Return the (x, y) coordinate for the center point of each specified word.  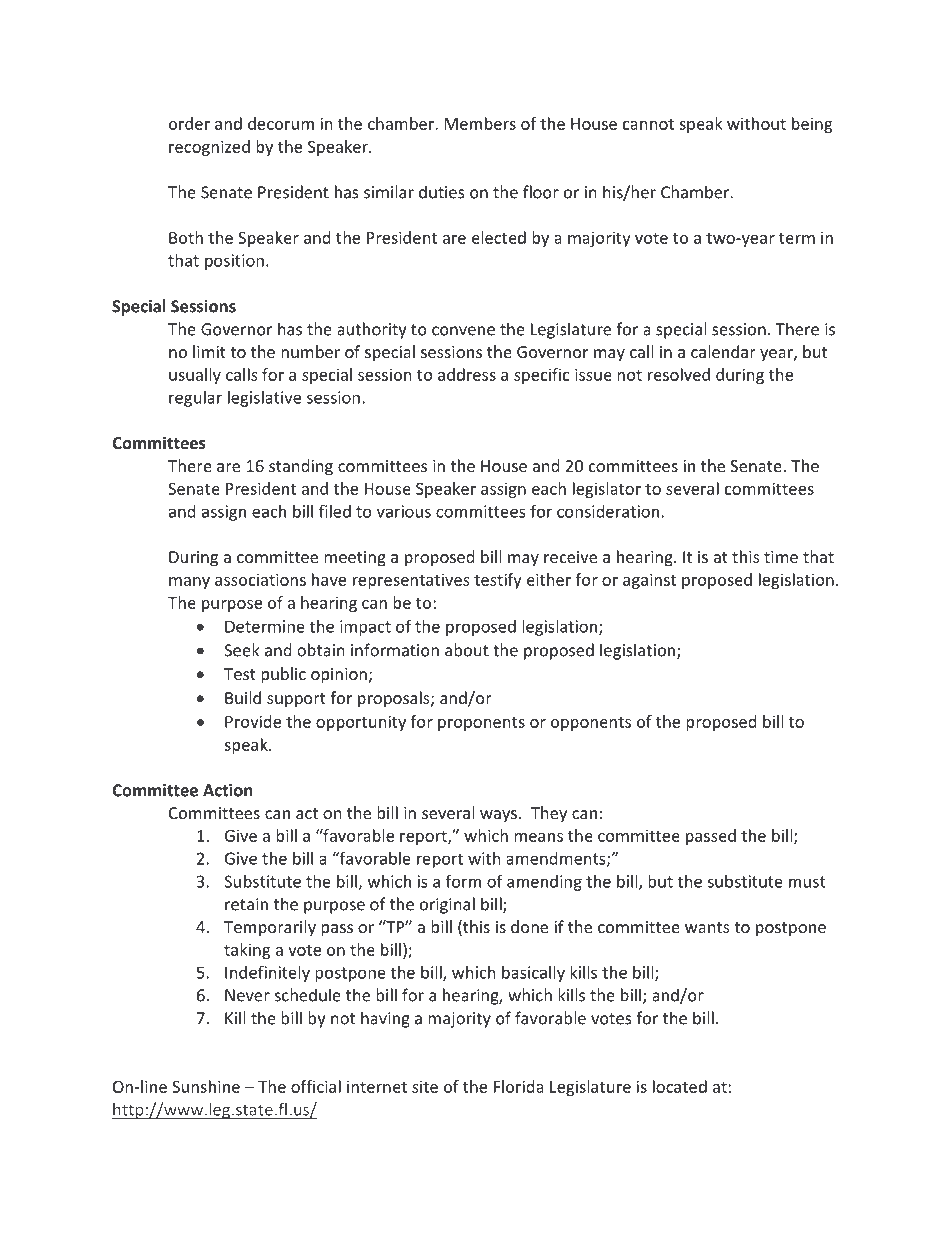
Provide (253, 721)
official (316, 1086)
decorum (281, 123)
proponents (481, 724)
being (812, 125)
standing (301, 467)
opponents (591, 724)
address (467, 374)
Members (480, 123)
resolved (679, 374)
